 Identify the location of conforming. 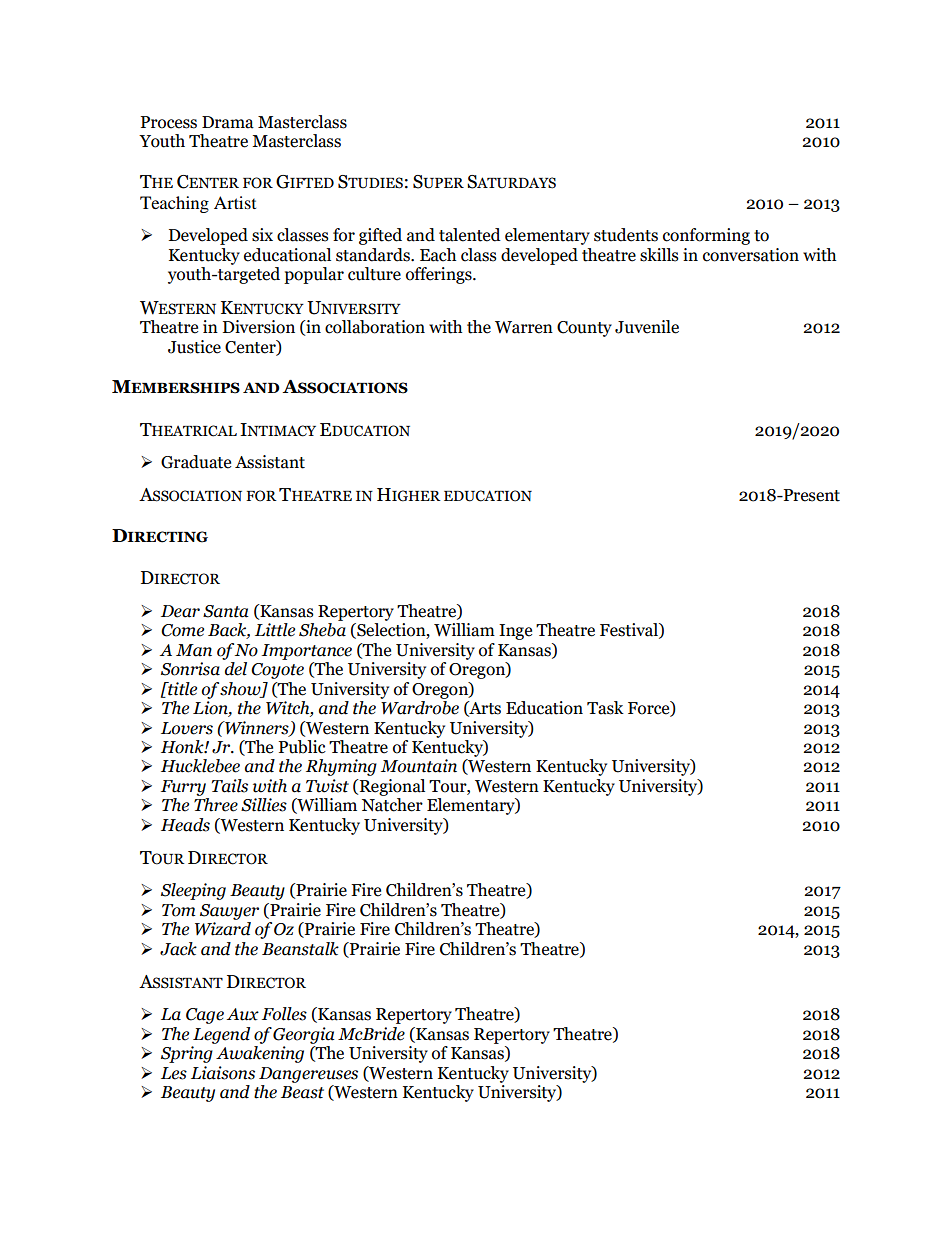
(706, 236).
